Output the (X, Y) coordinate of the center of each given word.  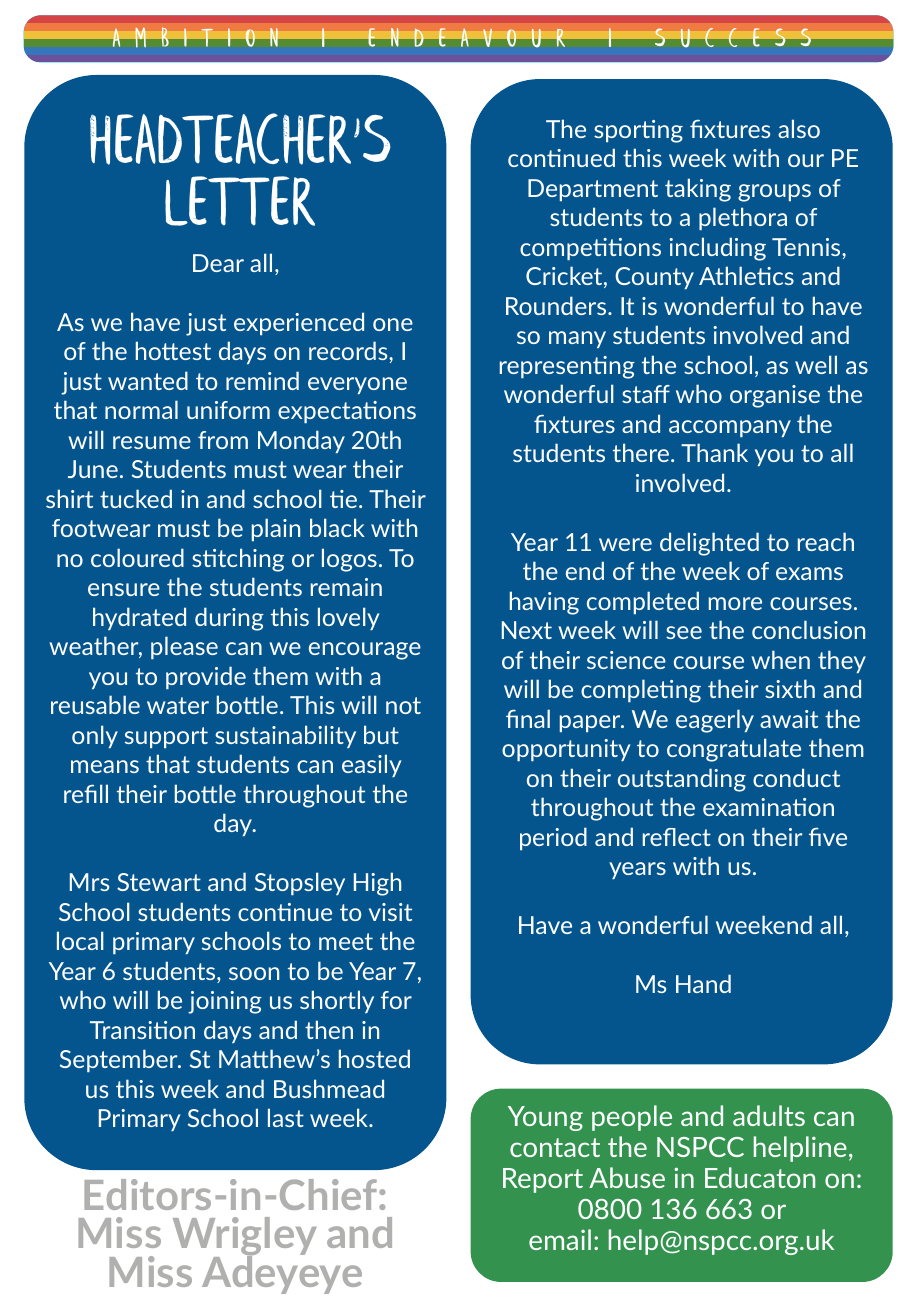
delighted (709, 544)
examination (768, 807)
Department (593, 190)
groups (774, 193)
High (377, 884)
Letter (240, 201)
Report (543, 1180)
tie (343, 499)
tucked (136, 498)
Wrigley (245, 1238)
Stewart (159, 882)
